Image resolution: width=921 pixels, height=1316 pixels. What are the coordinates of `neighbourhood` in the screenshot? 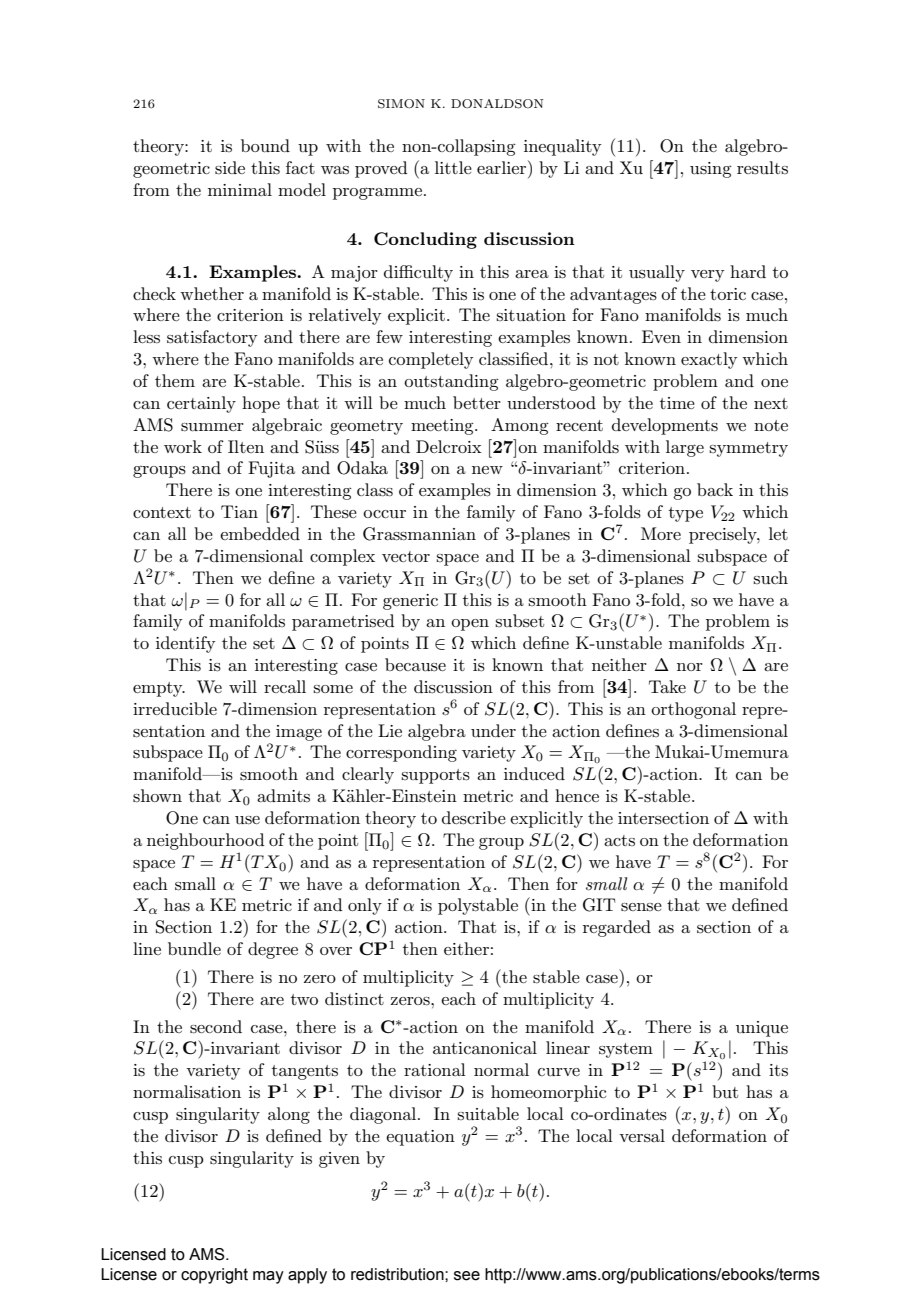 It's located at (206, 841).
